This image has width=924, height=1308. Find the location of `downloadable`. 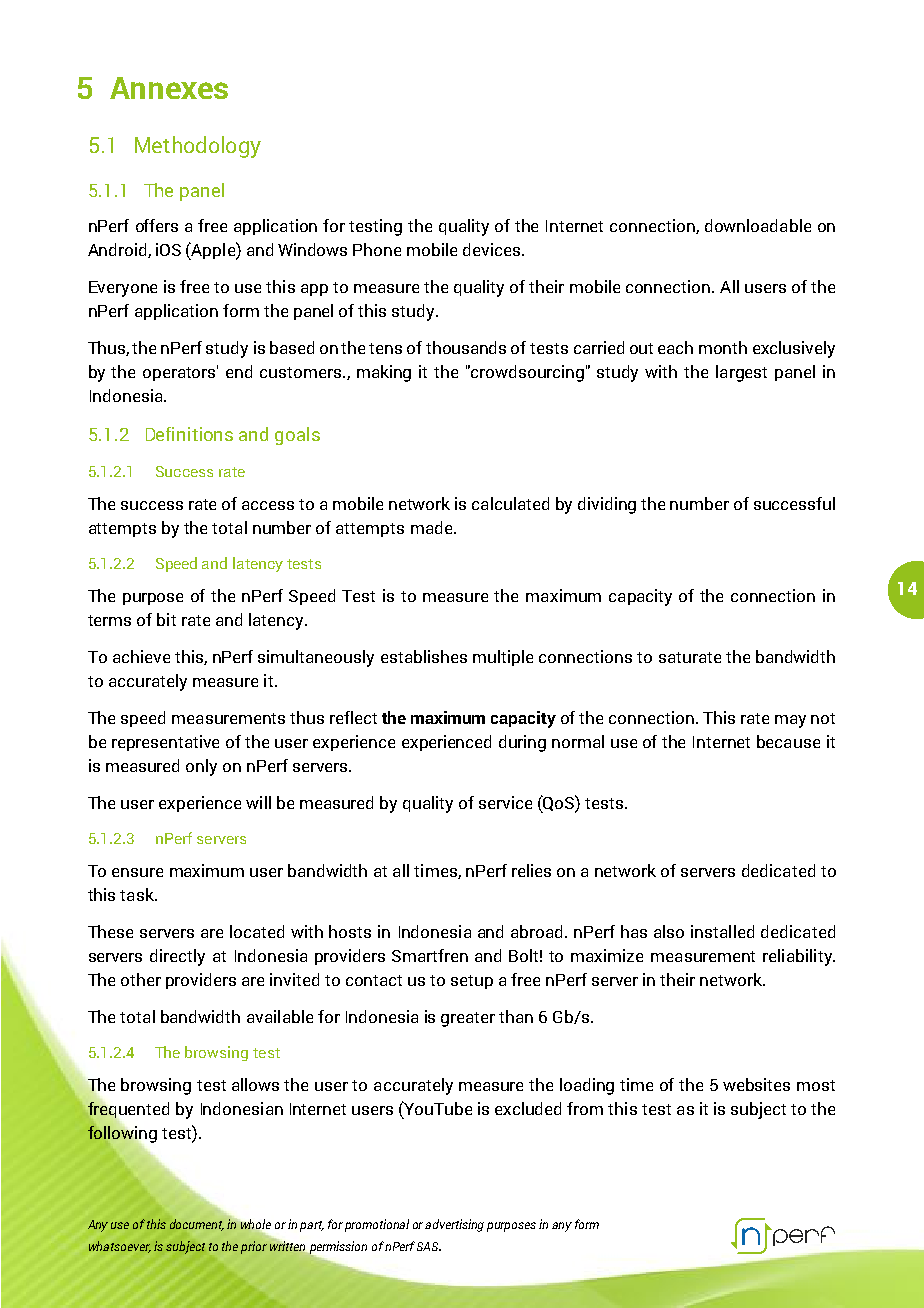

downloadable is located at coordinates (758, 225).
